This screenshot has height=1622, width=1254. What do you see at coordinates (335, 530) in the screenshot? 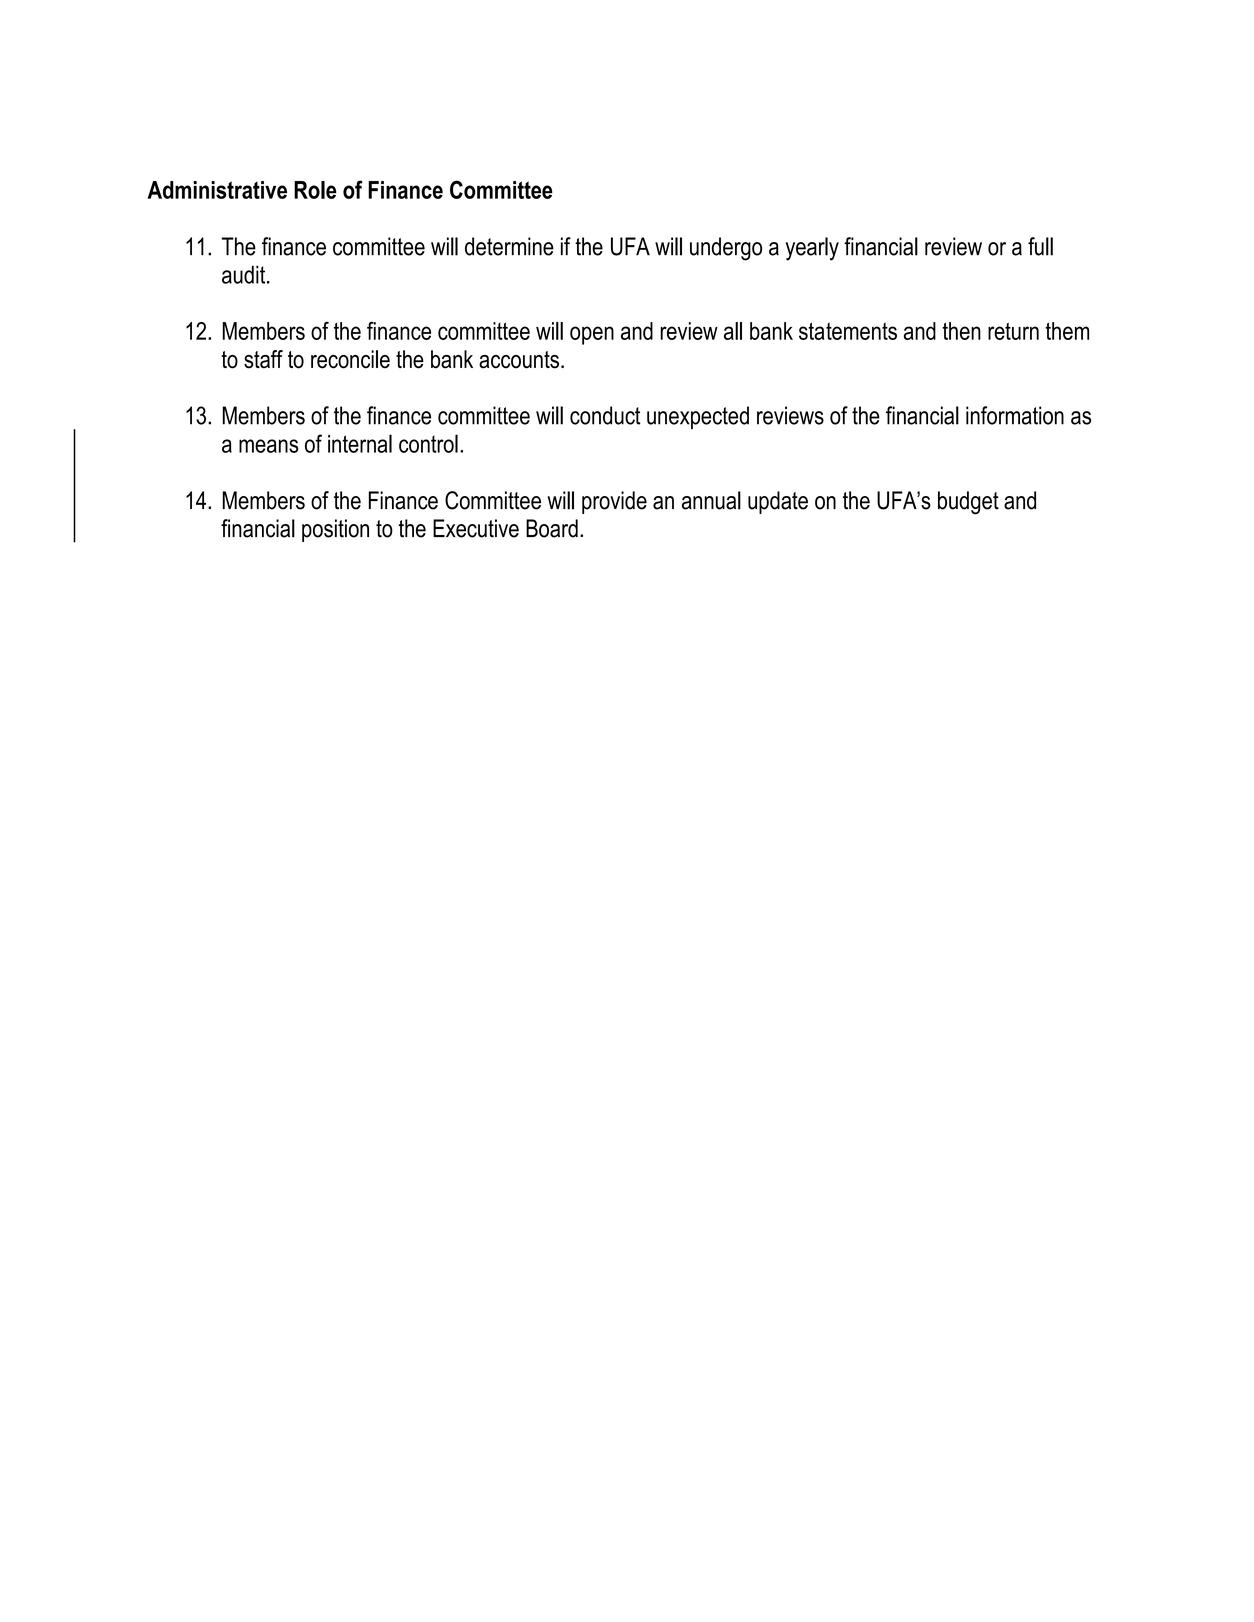
I see `position` at bounding box center [335, 530].
